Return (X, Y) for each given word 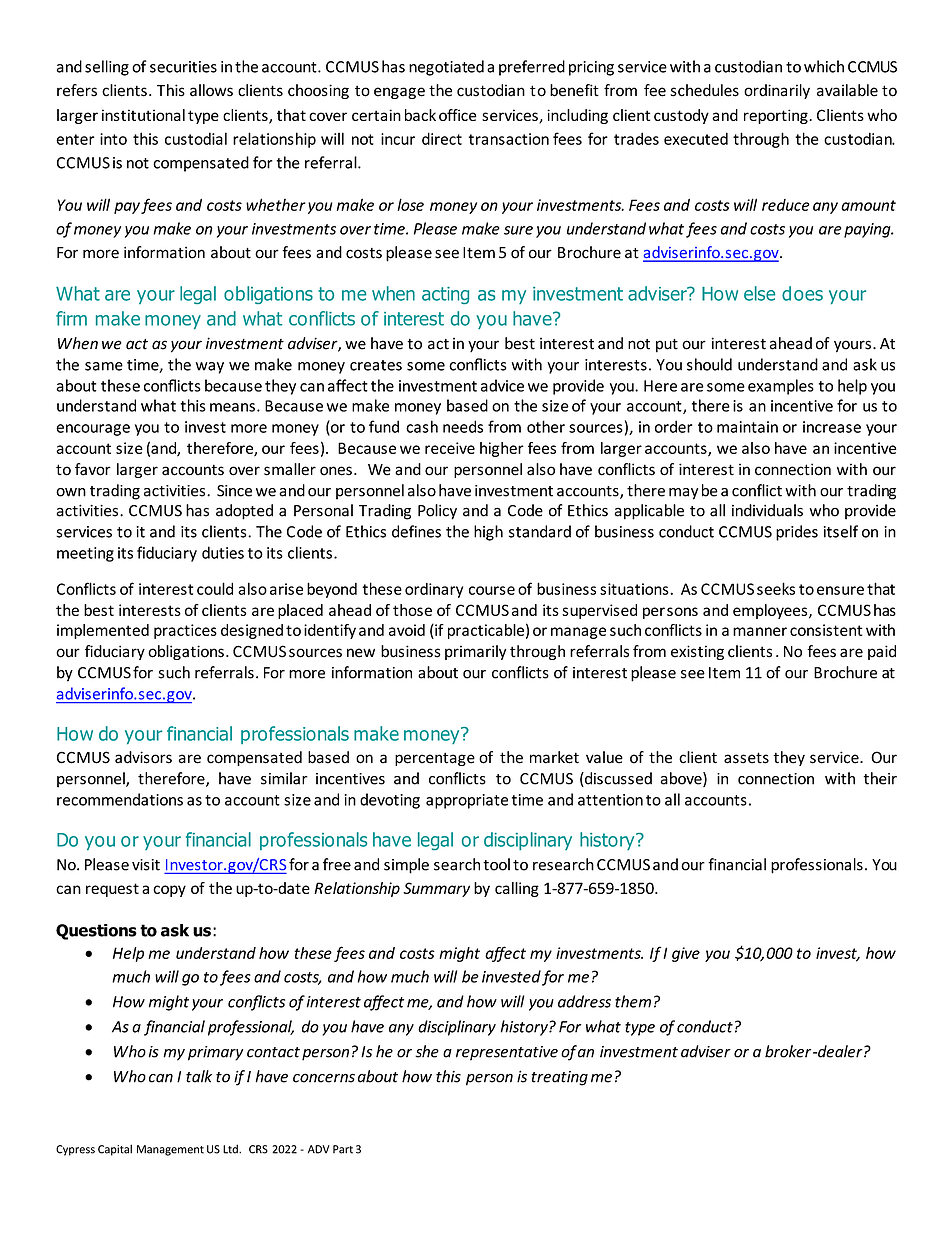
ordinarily (777, 91)
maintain (747, 427)
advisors (143, 757)
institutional (143, 115)
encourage (93, 430)
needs (463, 426)
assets (746, 758)
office (458, 115)
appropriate (467, 801)
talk (199, 1076)
